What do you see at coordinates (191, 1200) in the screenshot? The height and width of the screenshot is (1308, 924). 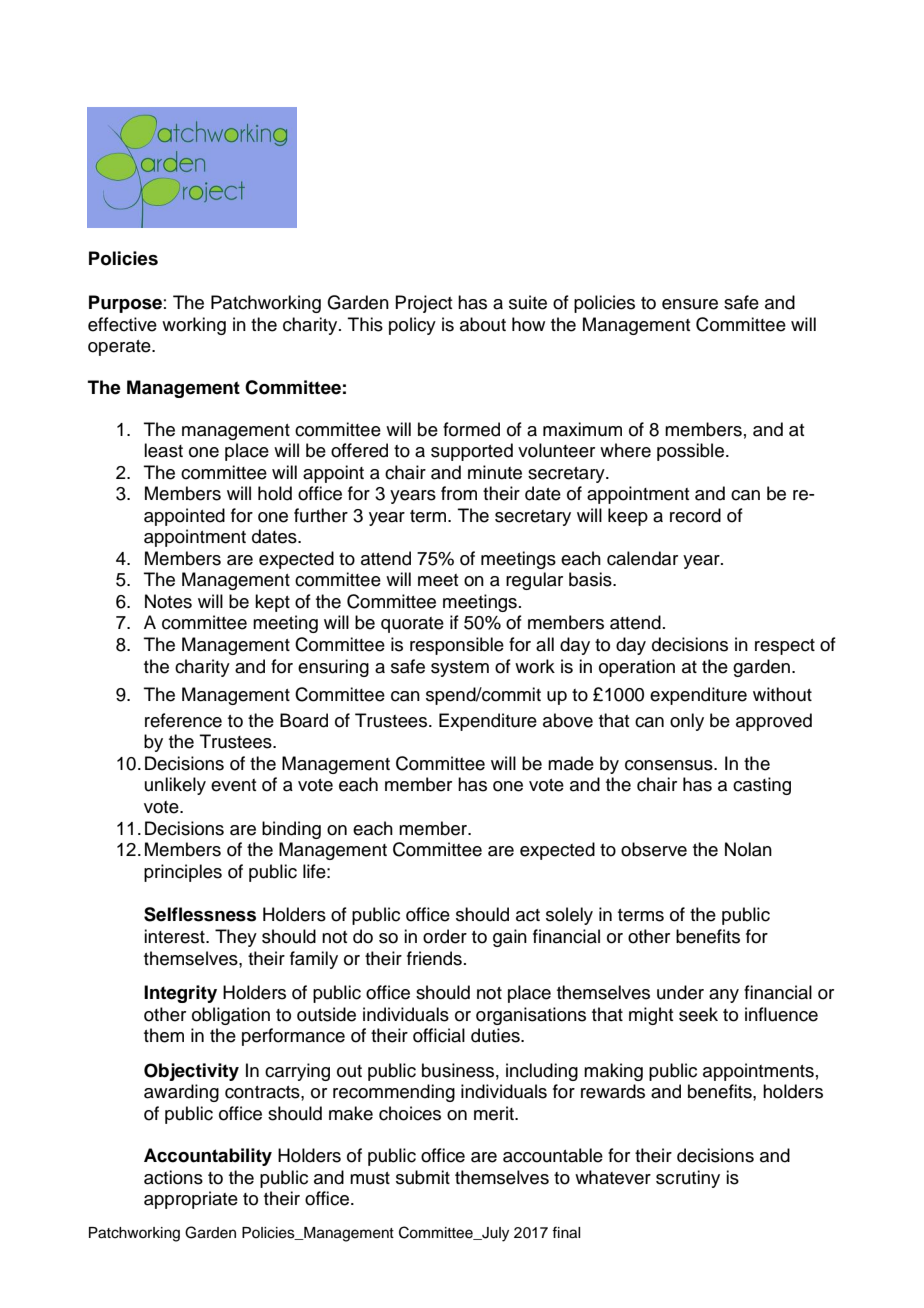 I see `appropriate` at bounding box center [191, 1200].
